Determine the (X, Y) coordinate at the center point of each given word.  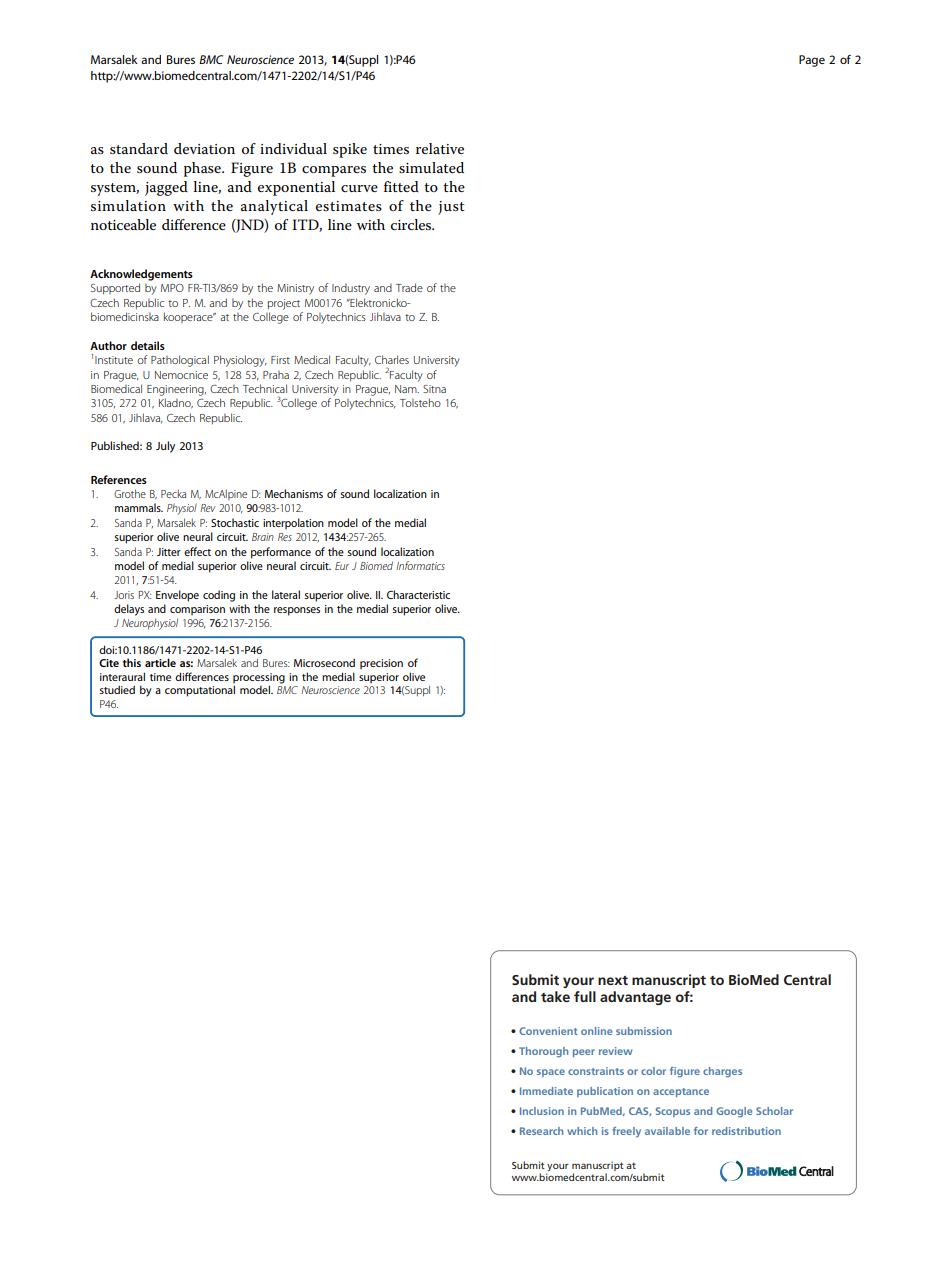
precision (381, 664)
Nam (407, 389)
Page (812, 61)
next (613, 980)
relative (440, 148)
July (165, 447)
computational (200, 691)
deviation (204, 148)
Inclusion (542, 1111)
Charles (392, 359)
